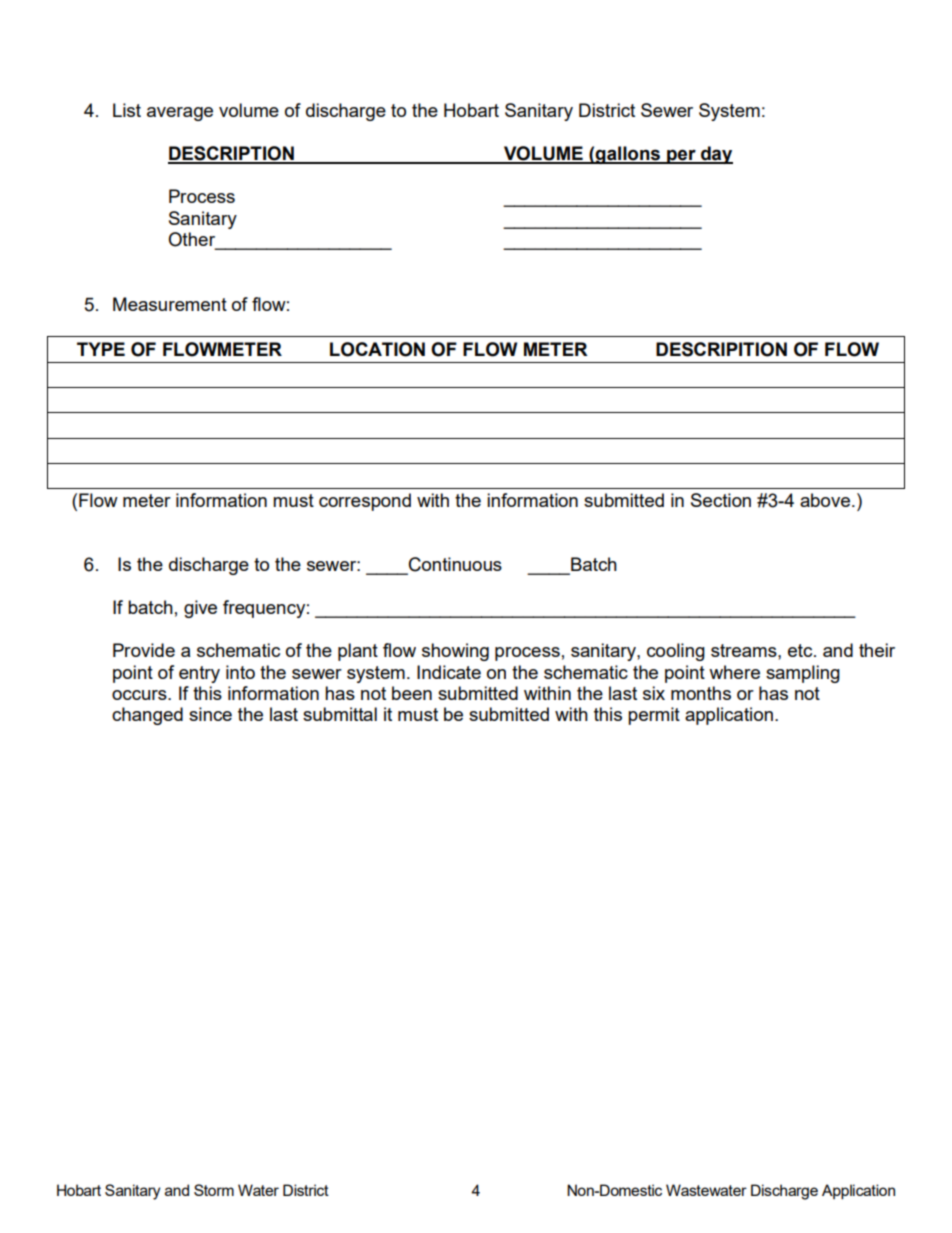 Image resolution: width=952 pixels, height=1233 pixels. Describe the element at coordinates (716, 155) in the screenshot. I see `day` at that location.
